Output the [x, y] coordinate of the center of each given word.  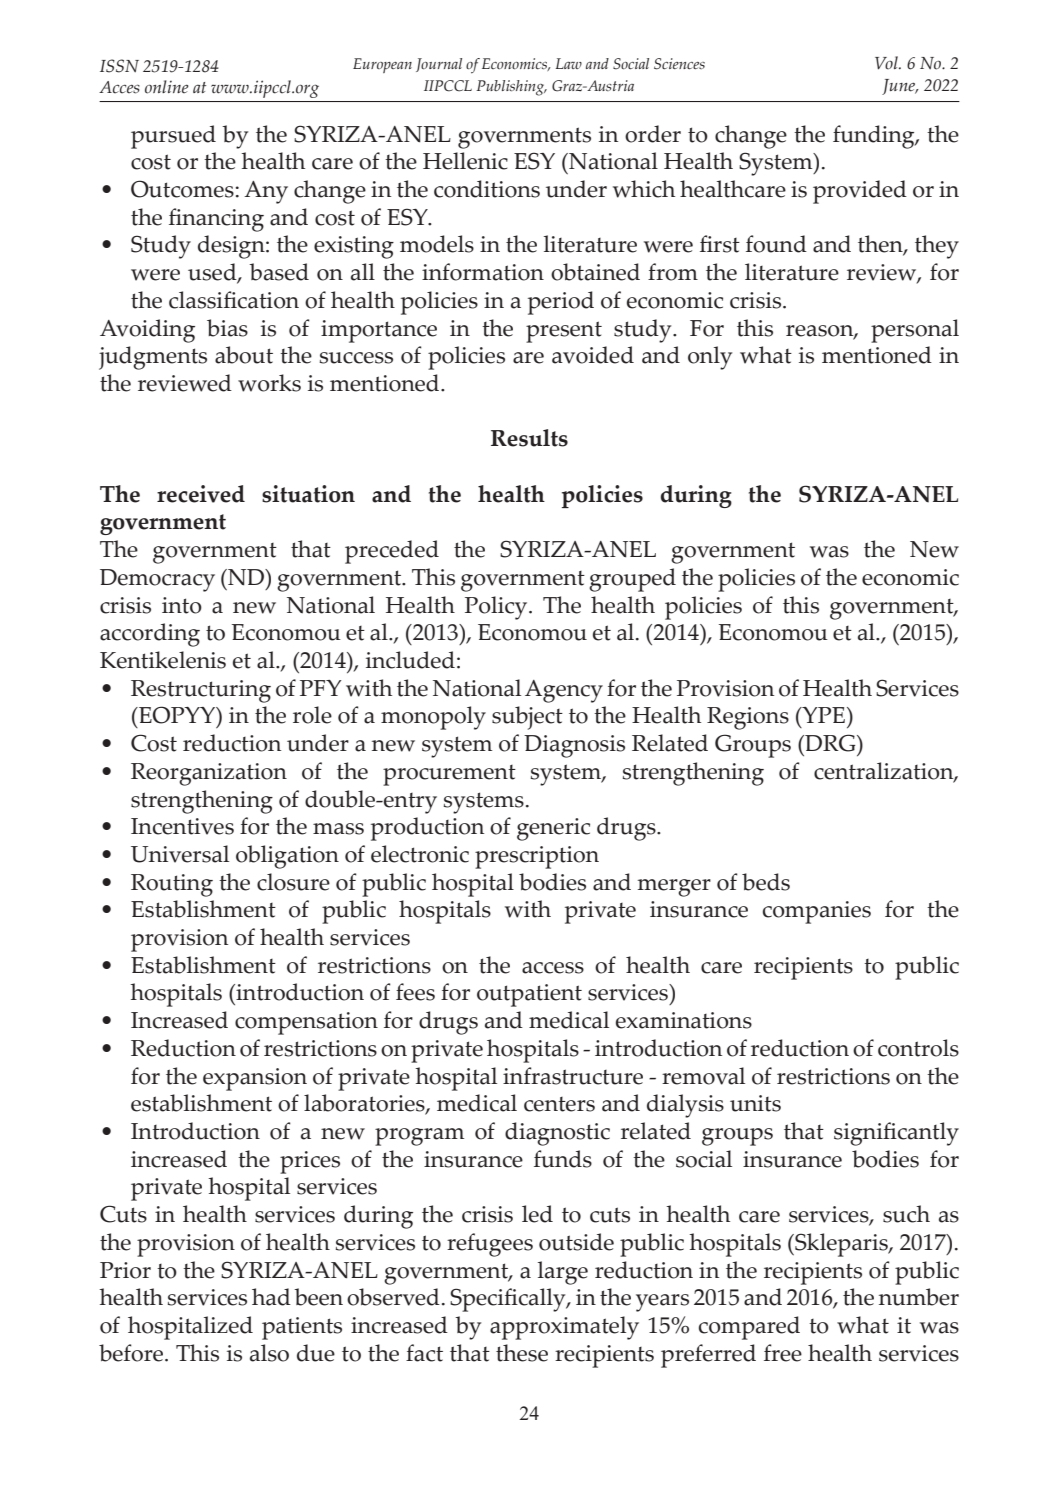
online [167, 87]
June [900, 87]
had [271, 1297]
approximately [564, 1328]
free [783, 1353]
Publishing [511, 88]
